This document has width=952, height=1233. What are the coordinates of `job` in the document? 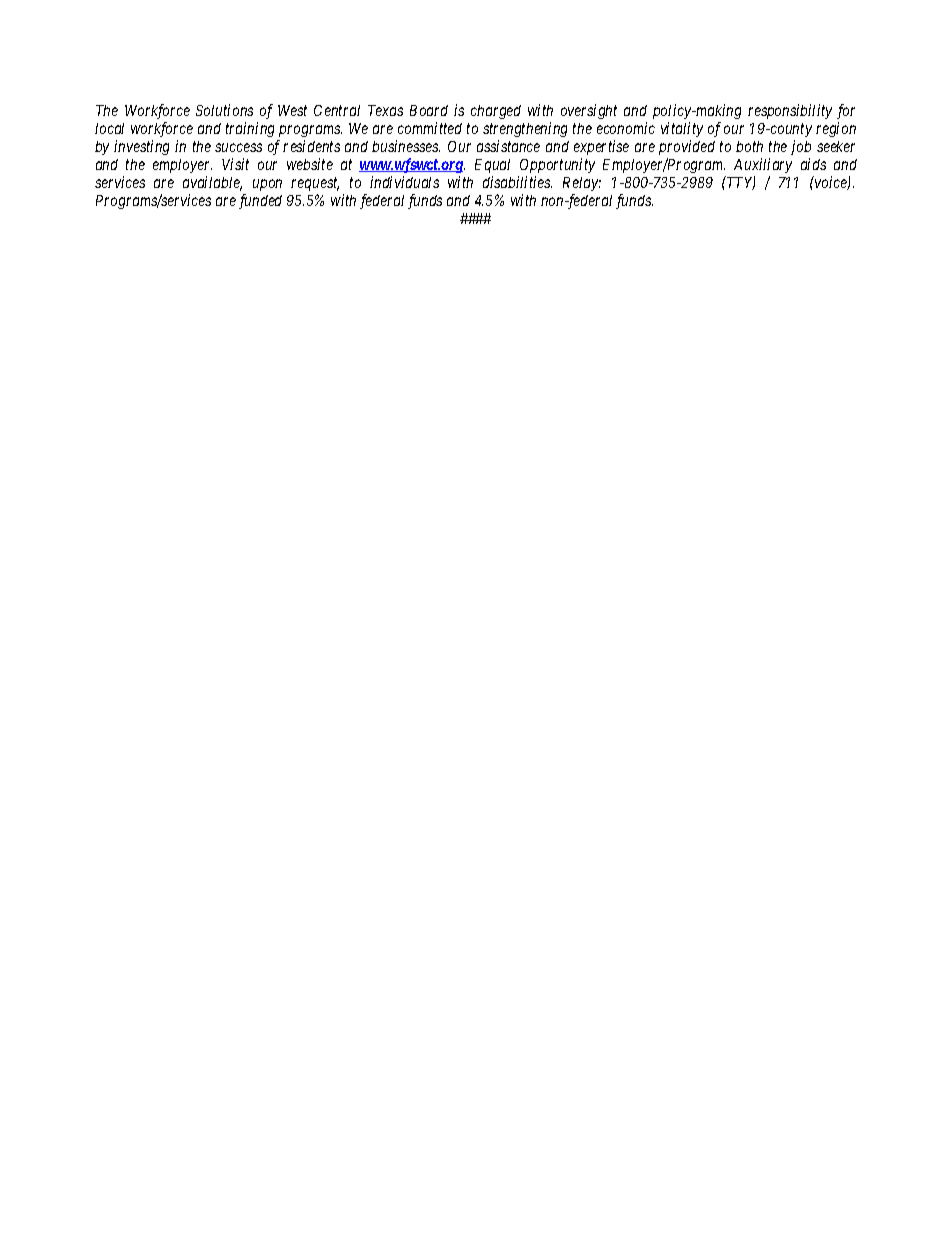 It's located at (801, 147).
